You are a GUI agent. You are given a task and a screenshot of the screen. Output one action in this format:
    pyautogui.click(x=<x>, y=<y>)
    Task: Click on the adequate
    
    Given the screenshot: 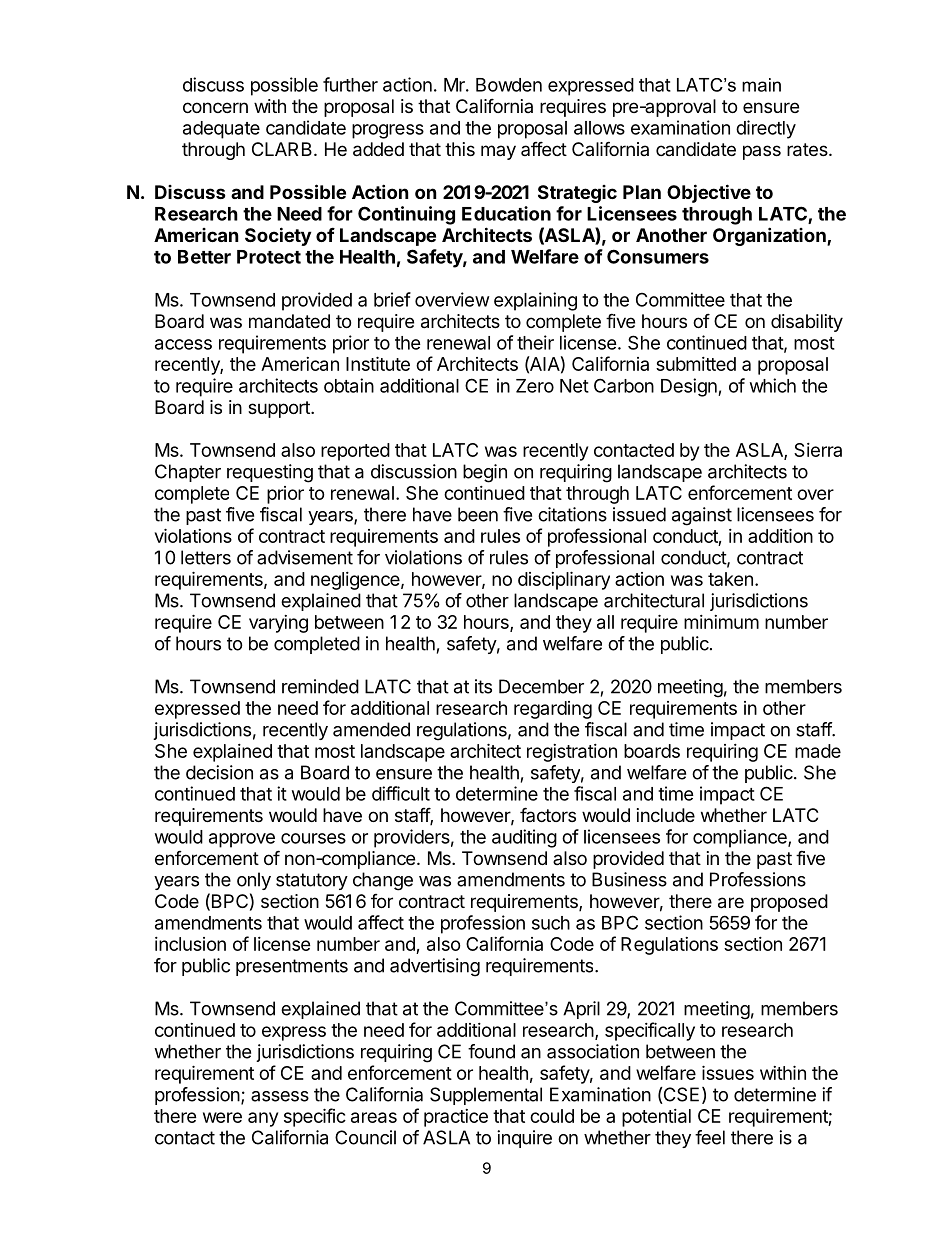 What is the action you would take?
    pyautogui.click(x=221, y=130)
